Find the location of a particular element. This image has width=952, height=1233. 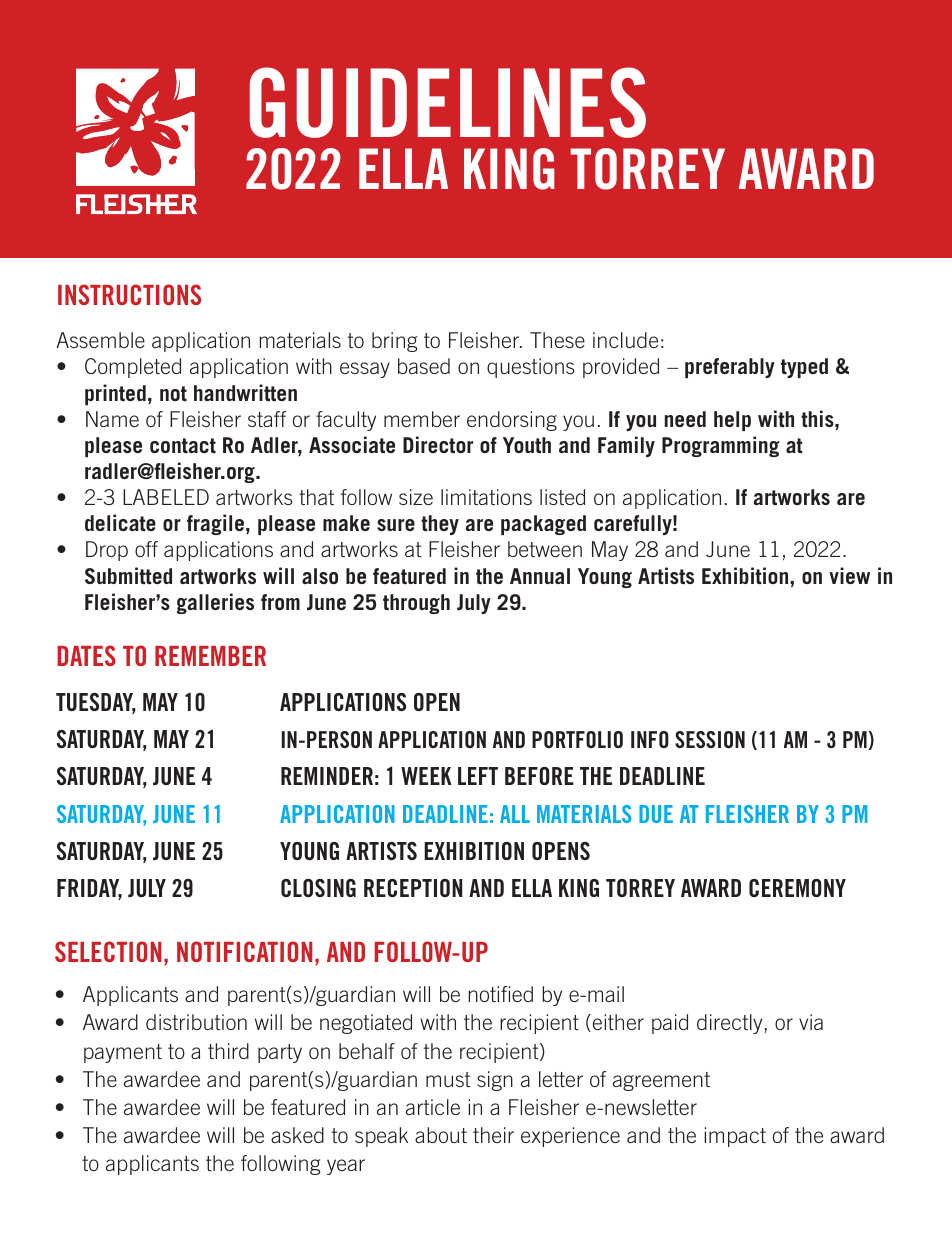

their is located at coordinates (493, 1135).
